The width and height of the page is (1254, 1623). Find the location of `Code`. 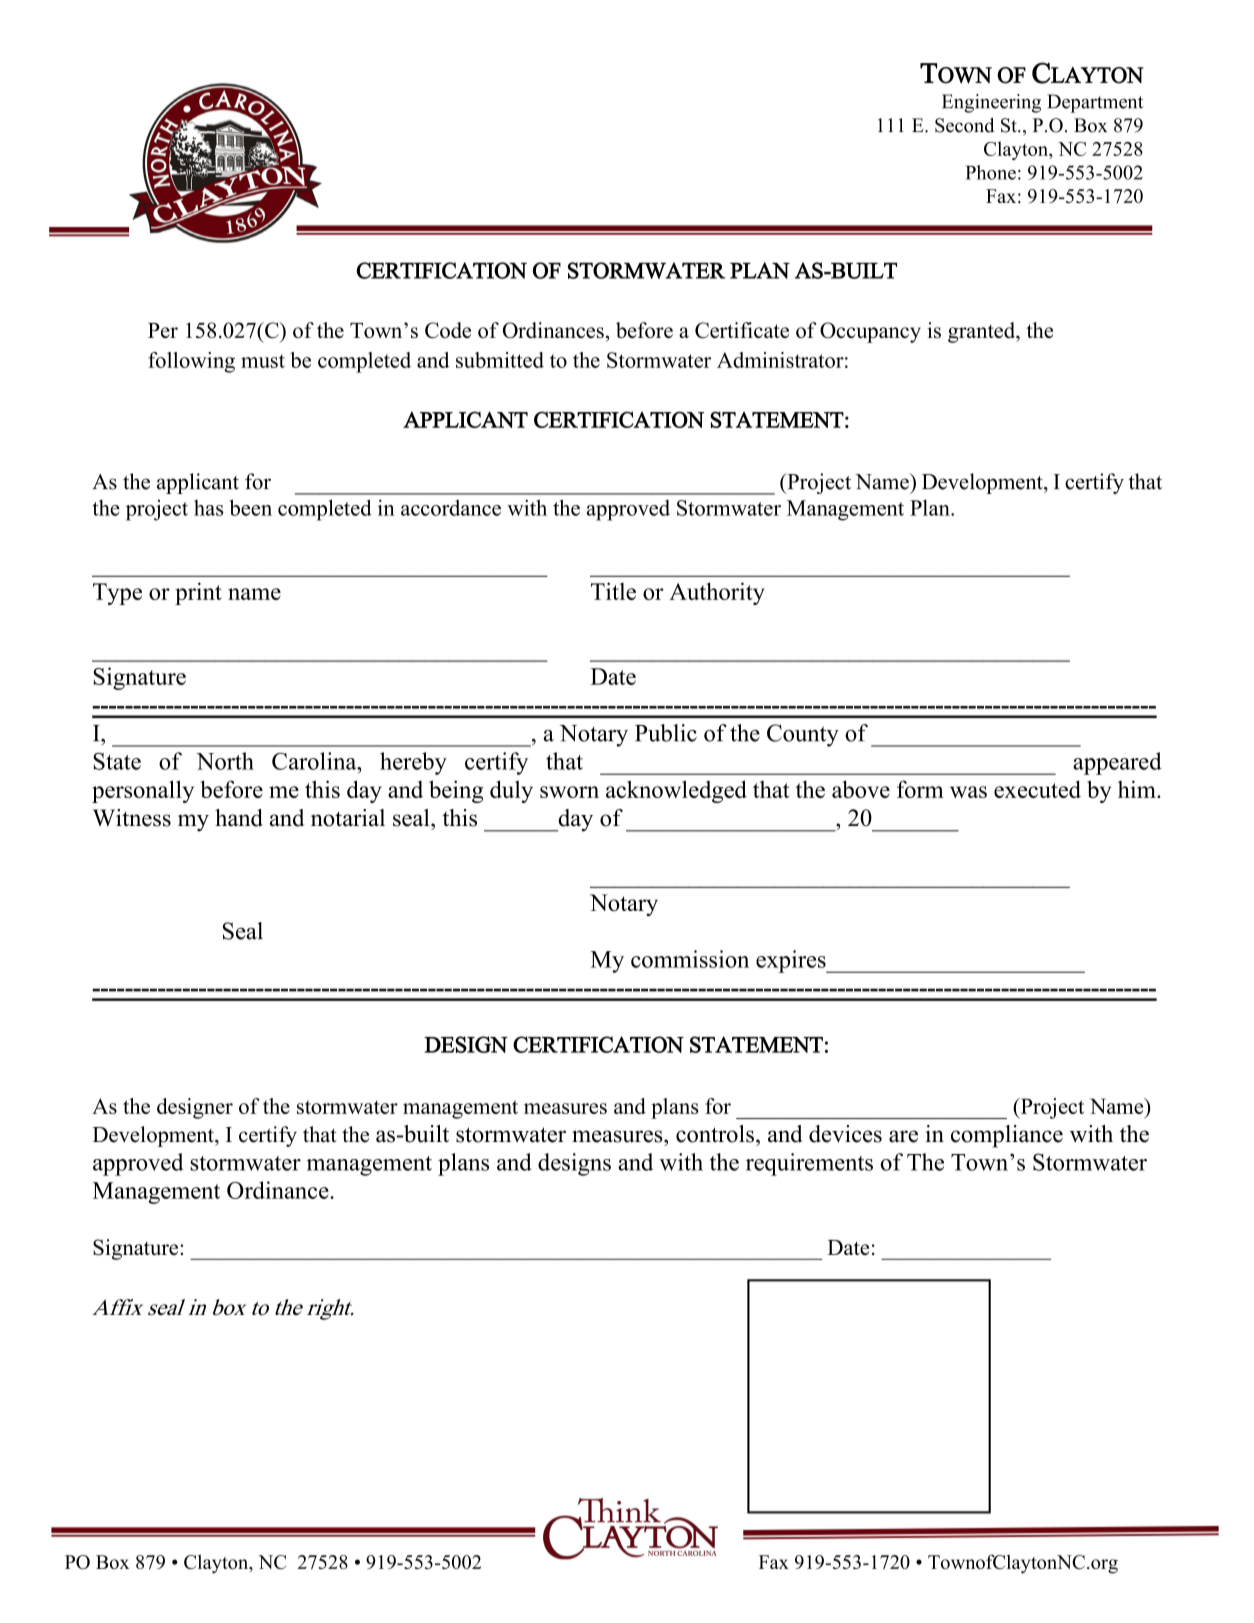

Code is located at coordinates (448, 330).
